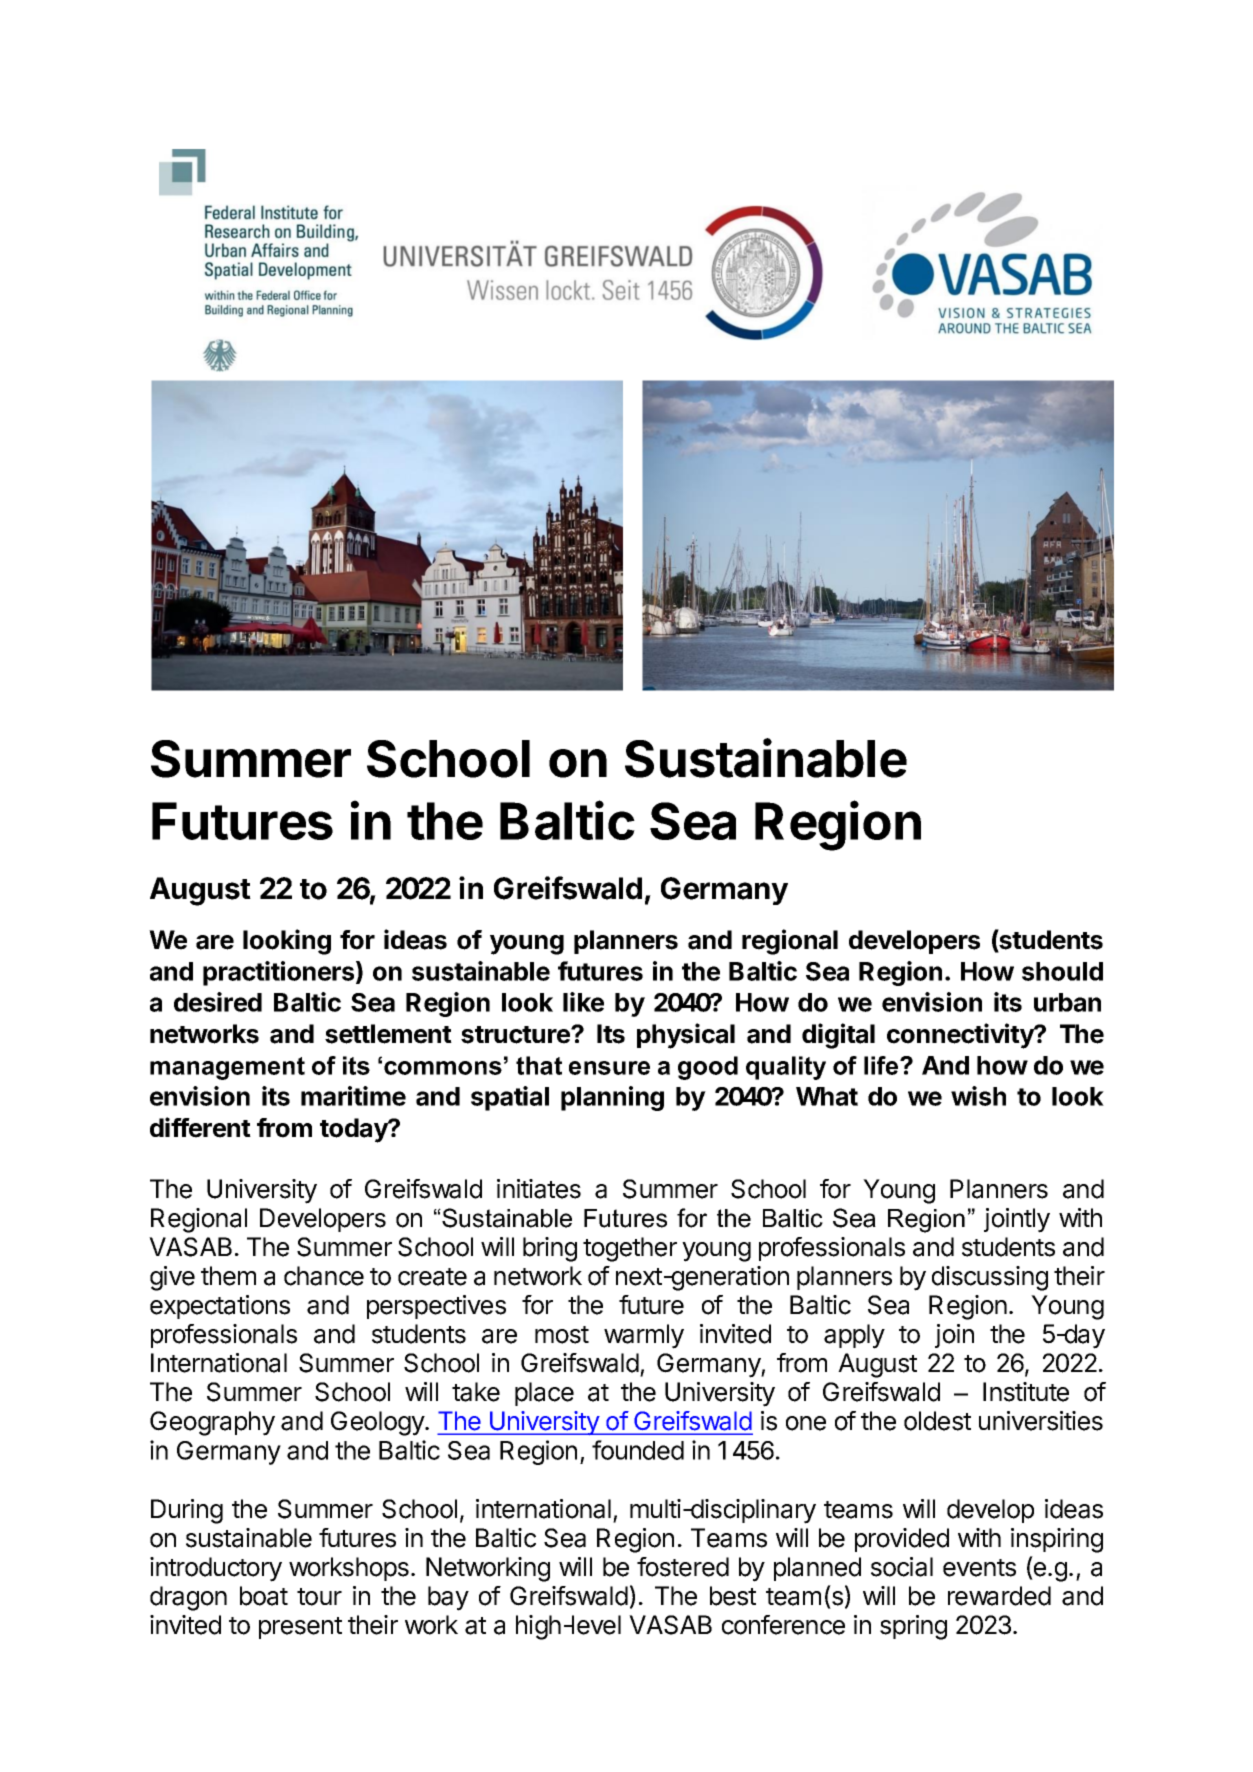  What do you see at coordinates (220, 1307) in the screenshot?
I see `expectations` at bounding box center [220, 1307].
